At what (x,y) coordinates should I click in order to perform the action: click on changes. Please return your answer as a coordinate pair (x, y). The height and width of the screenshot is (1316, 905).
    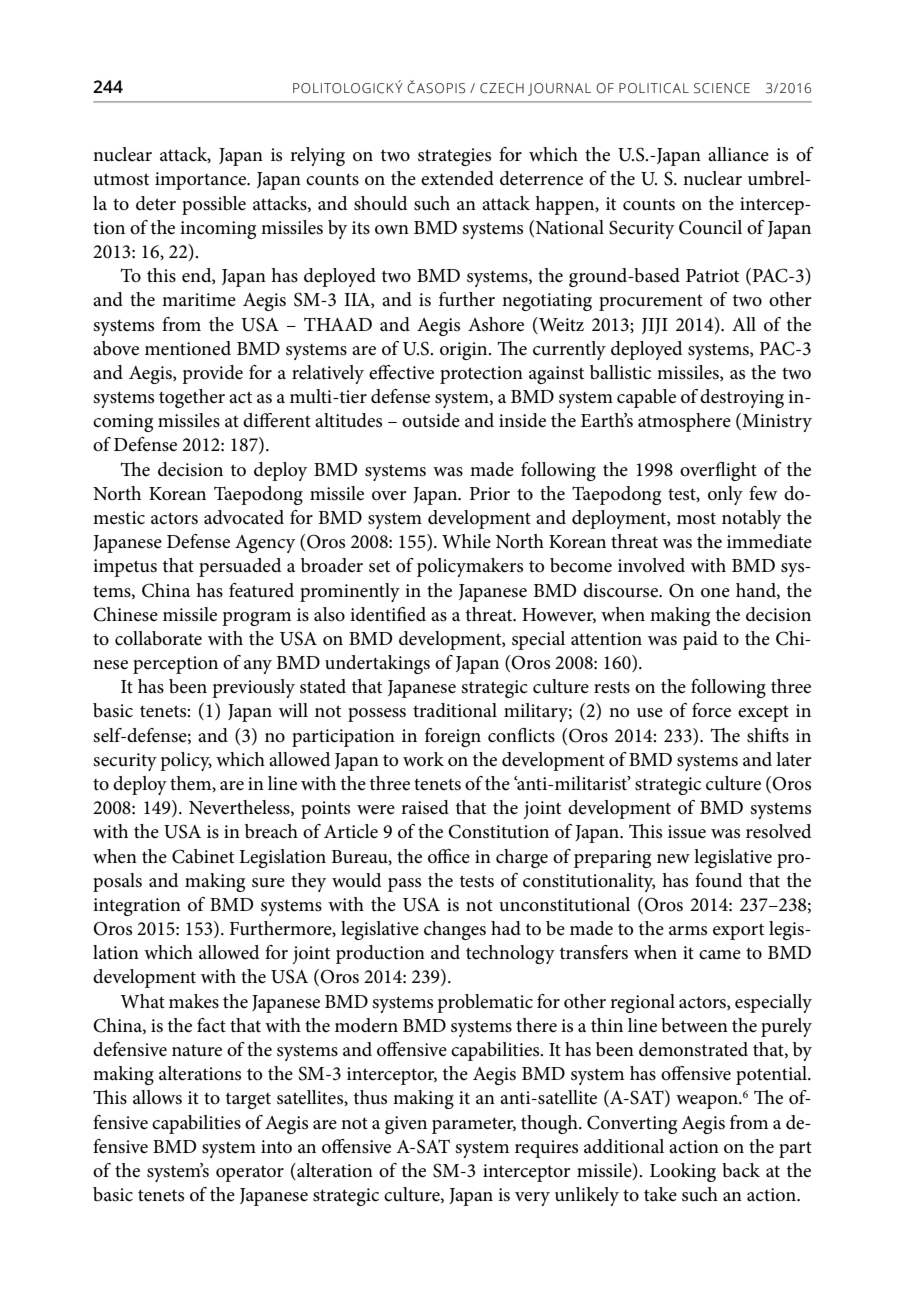
    Looking at the image, I should click on (455, 930).
